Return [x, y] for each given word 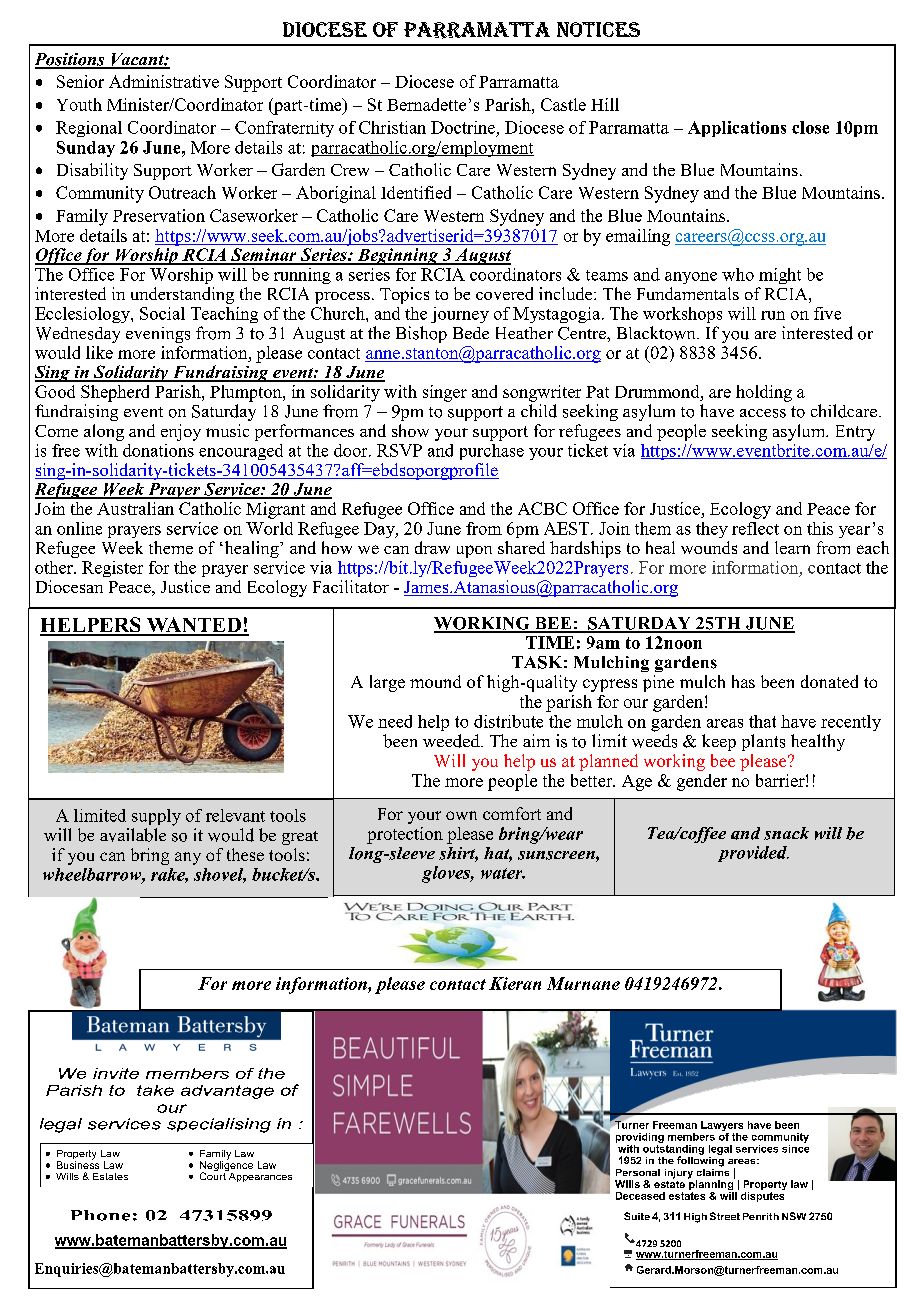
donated [829, 681]
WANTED [193, 626]
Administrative [164, 81]
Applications [737, 129]
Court [214, 1175]
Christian [392, 127]
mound [435, 681]
